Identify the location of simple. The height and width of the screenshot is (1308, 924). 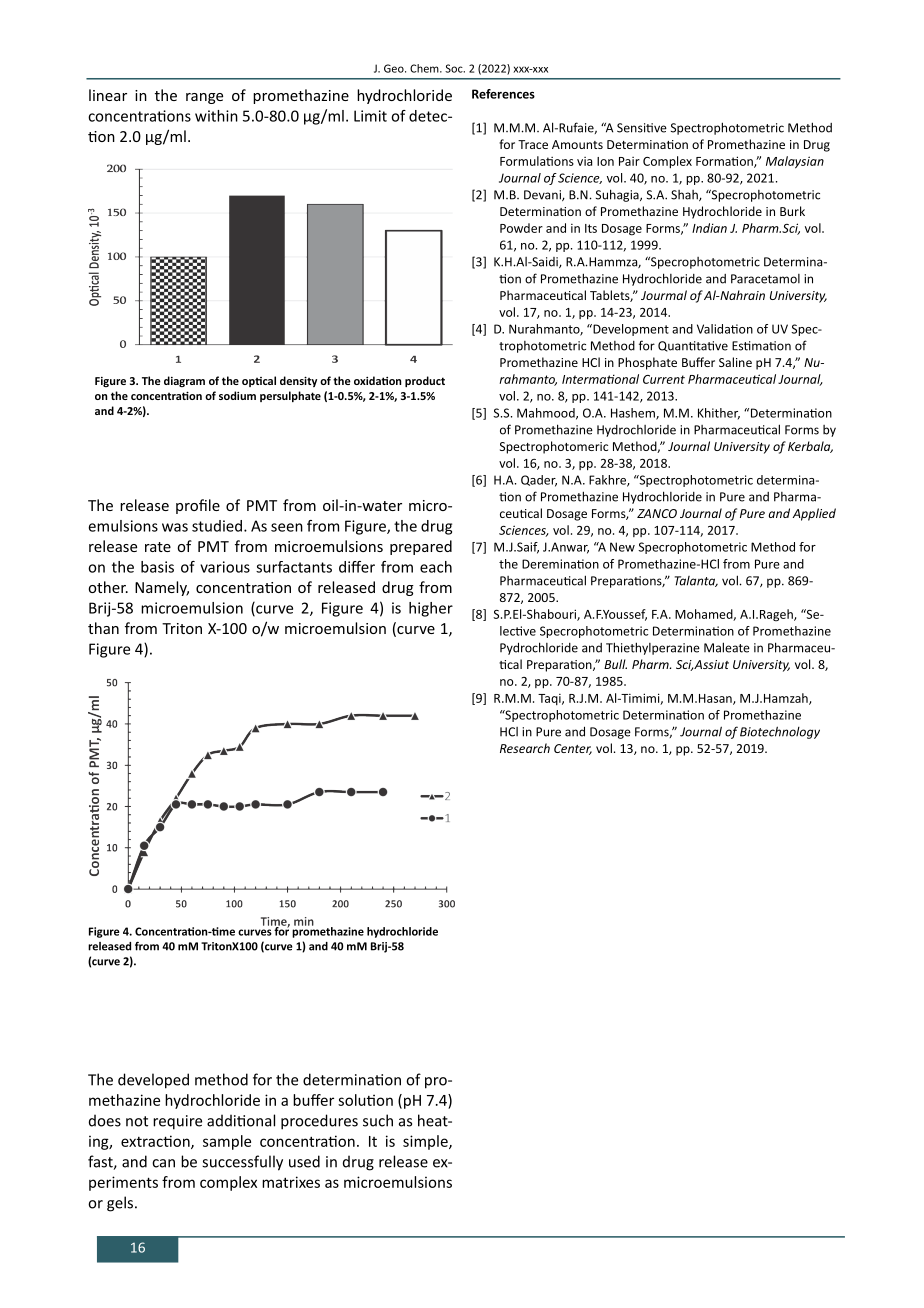
(426, 1142).
